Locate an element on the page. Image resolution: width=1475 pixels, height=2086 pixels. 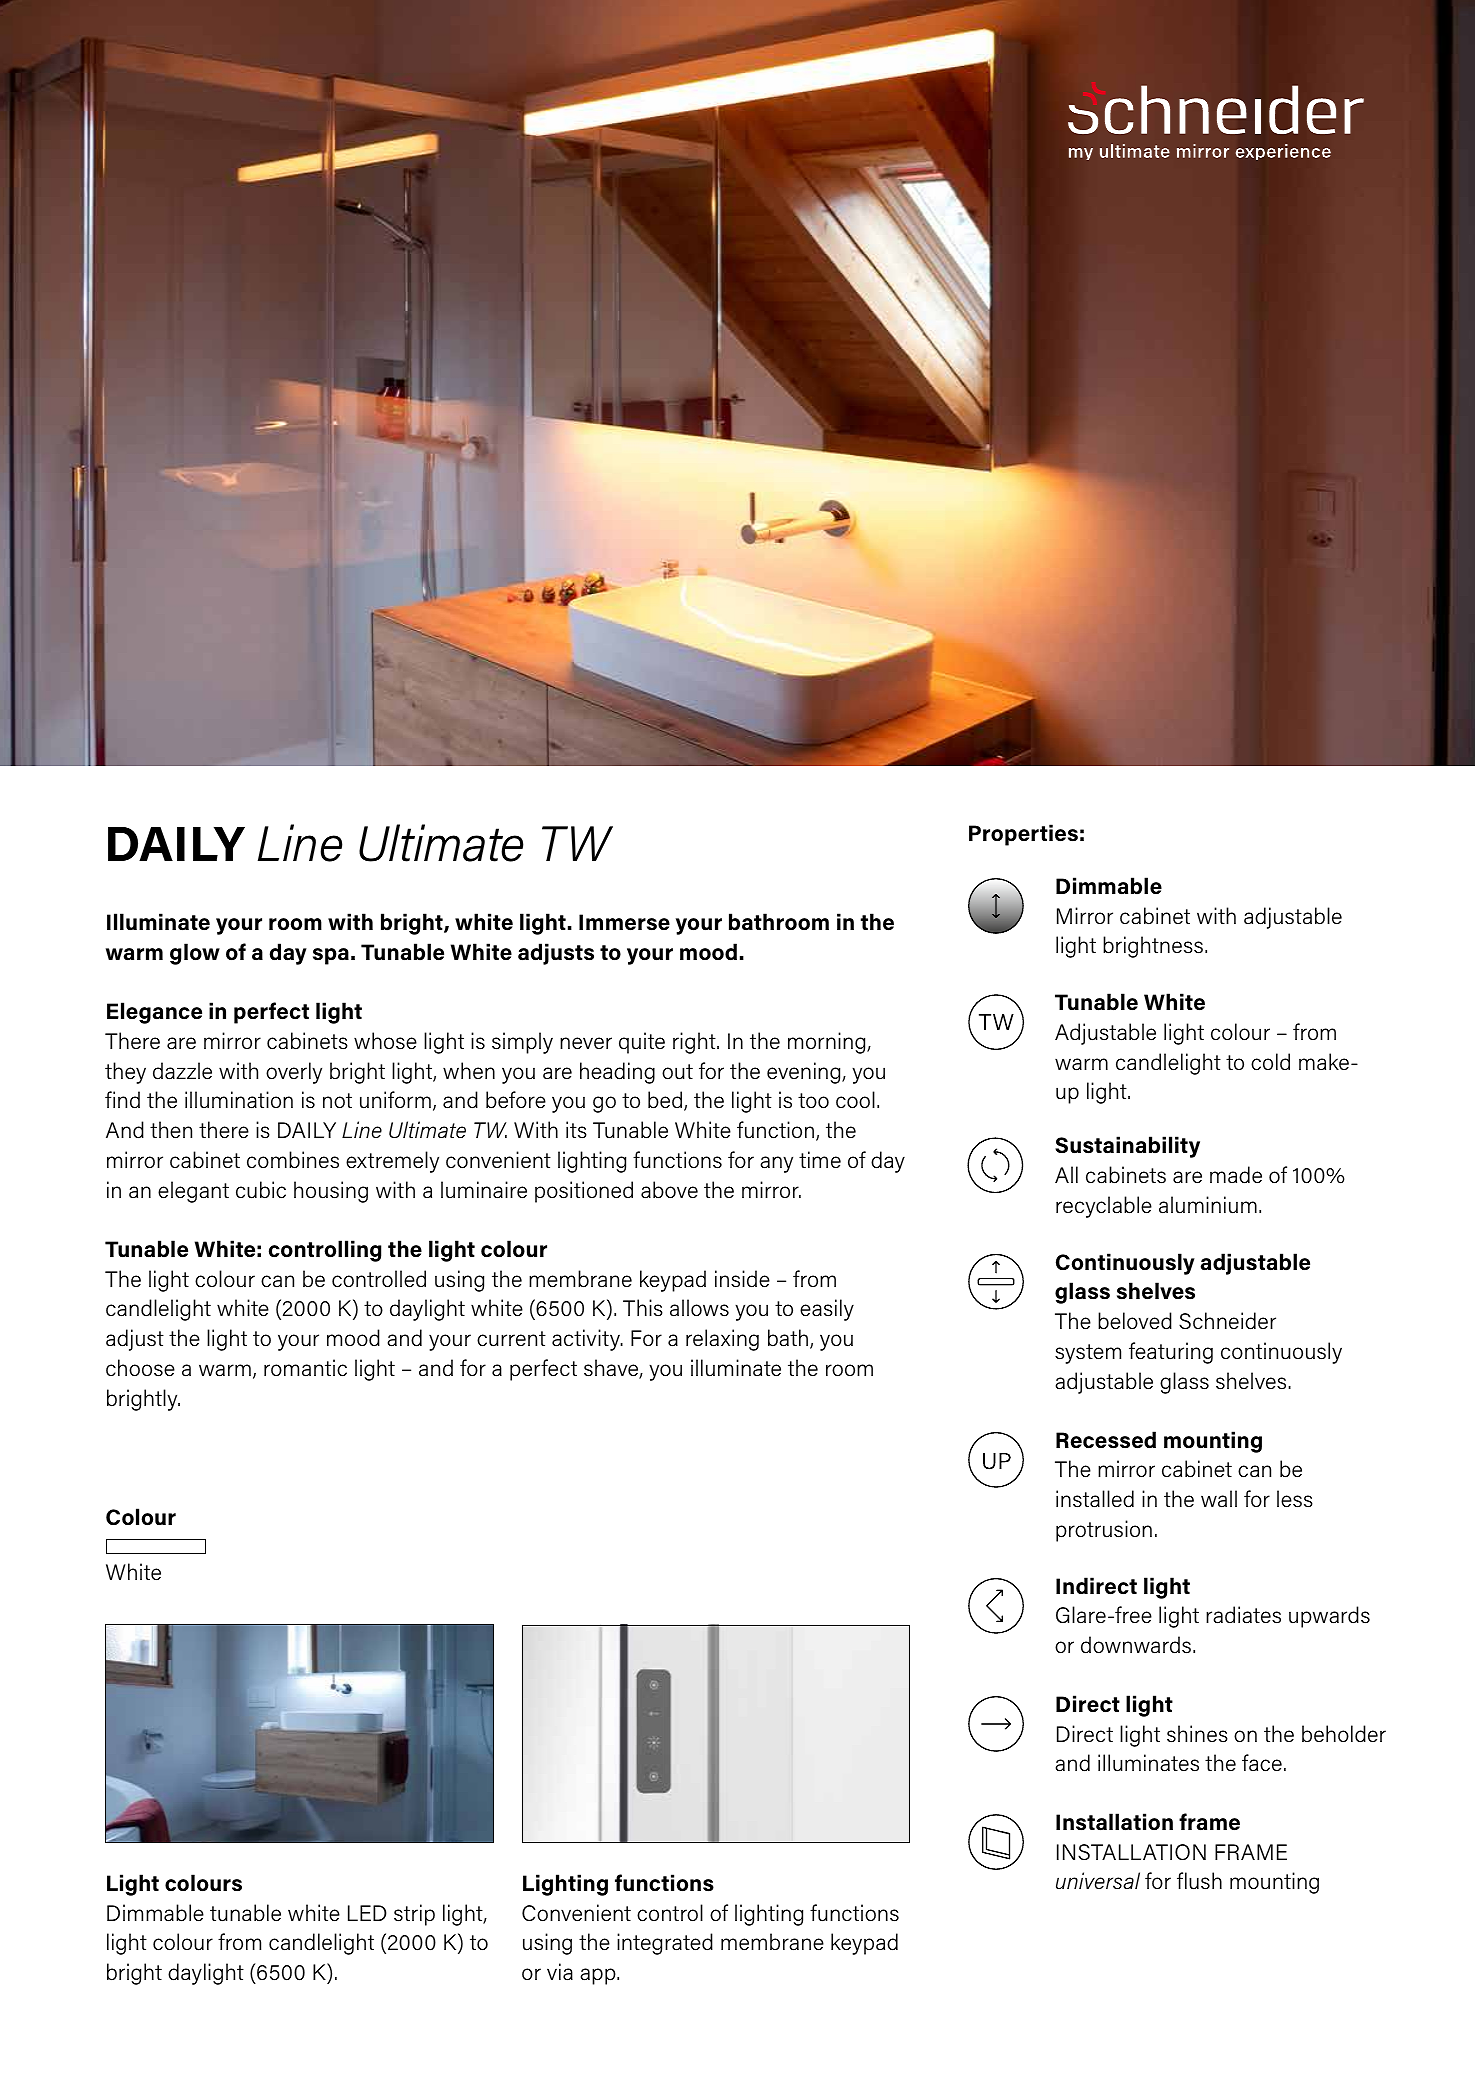
Properties is located at coordinates (1023, 835).
